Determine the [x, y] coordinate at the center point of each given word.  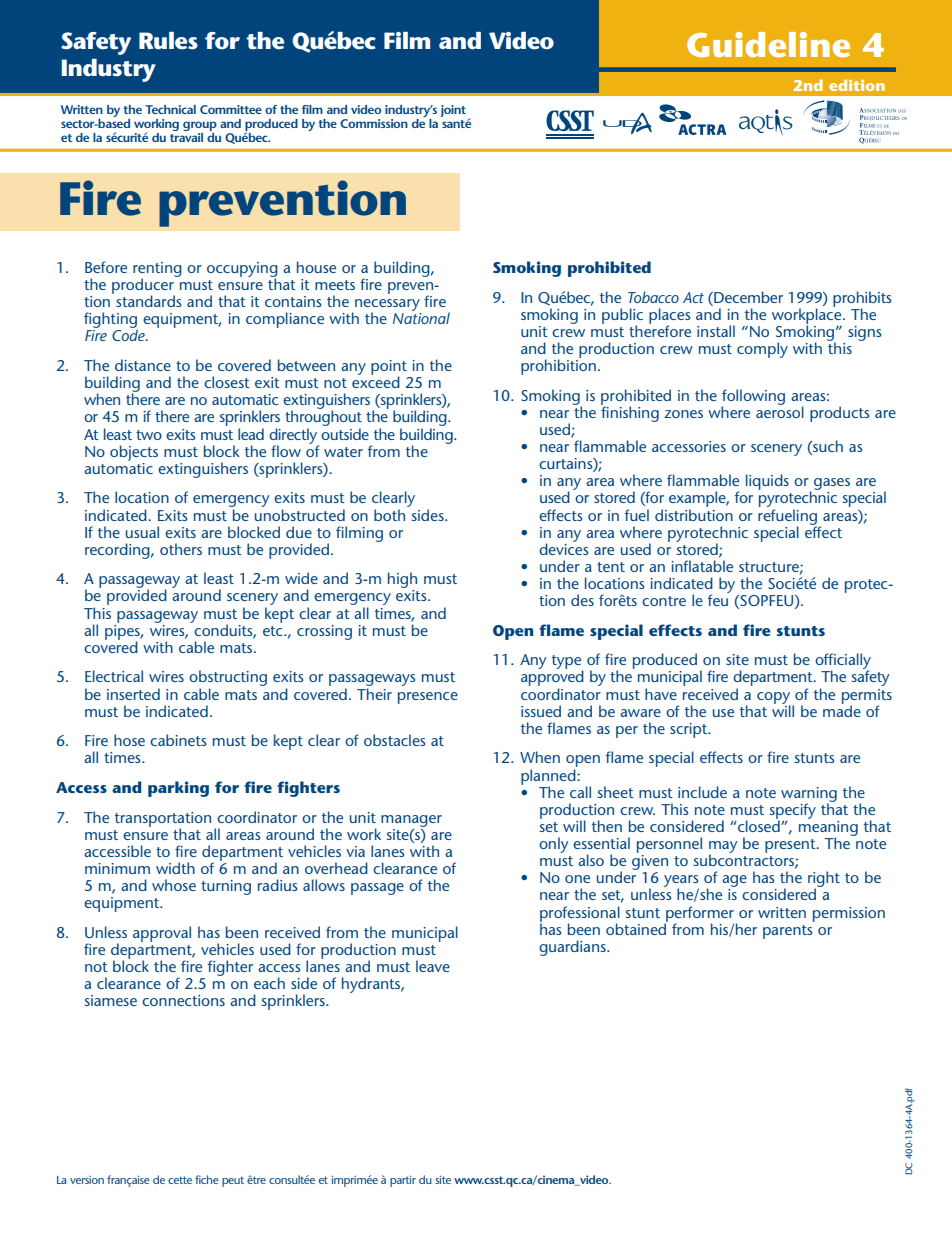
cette [180, 1180]
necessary [387, 306]
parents [787, 932]
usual [142, 532]
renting [157, 270]
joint [453, 111]
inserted [133, 694]
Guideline [768, 44]
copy [773, 699]
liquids [767, 482]
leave [433, 966]
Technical [170, 109]
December [747, 297]
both [389, 515]
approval [162, 934]
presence [428, 698]
